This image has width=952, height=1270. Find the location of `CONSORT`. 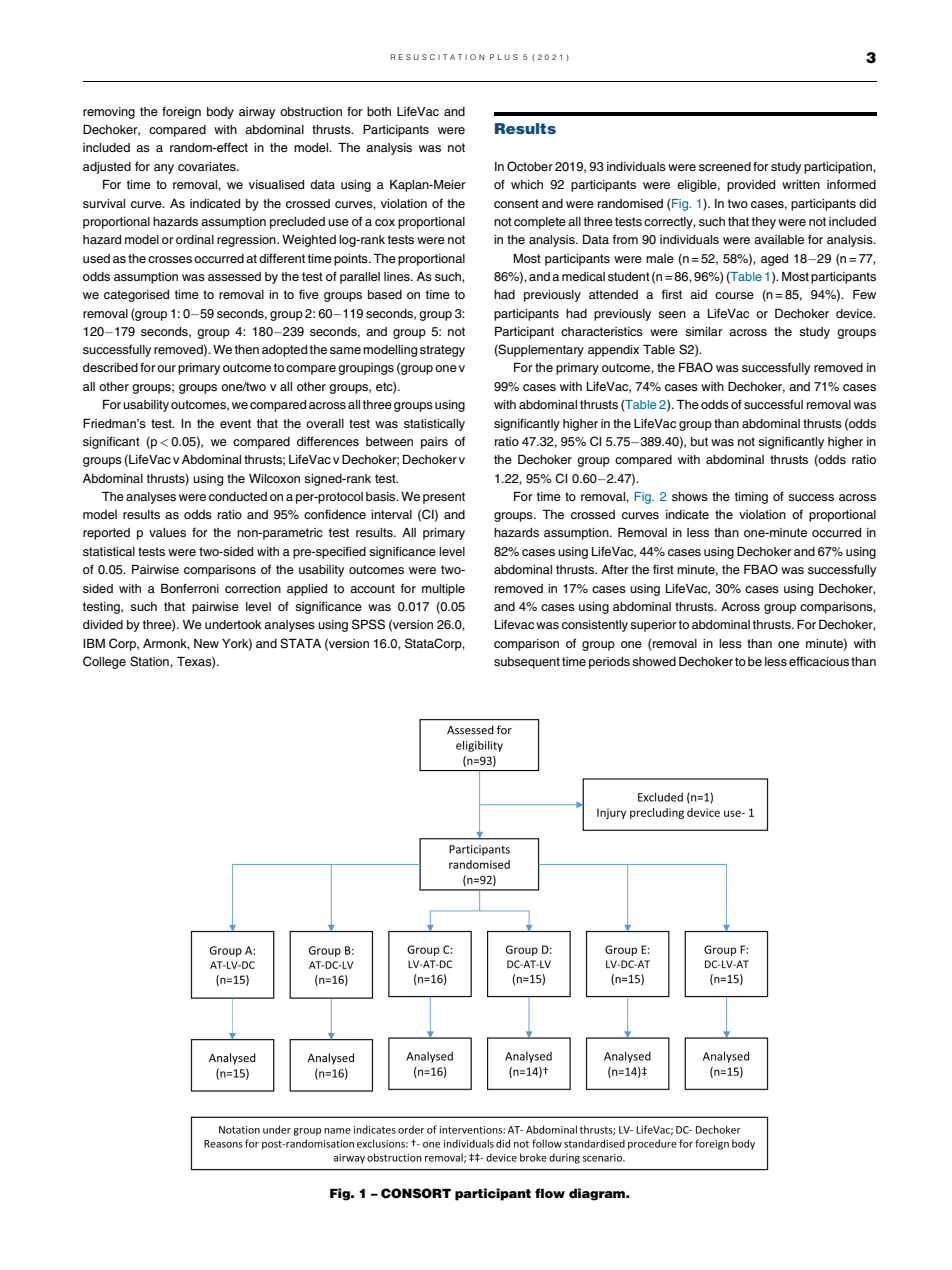

CONSORT is located at coordinates (416, 1193).
